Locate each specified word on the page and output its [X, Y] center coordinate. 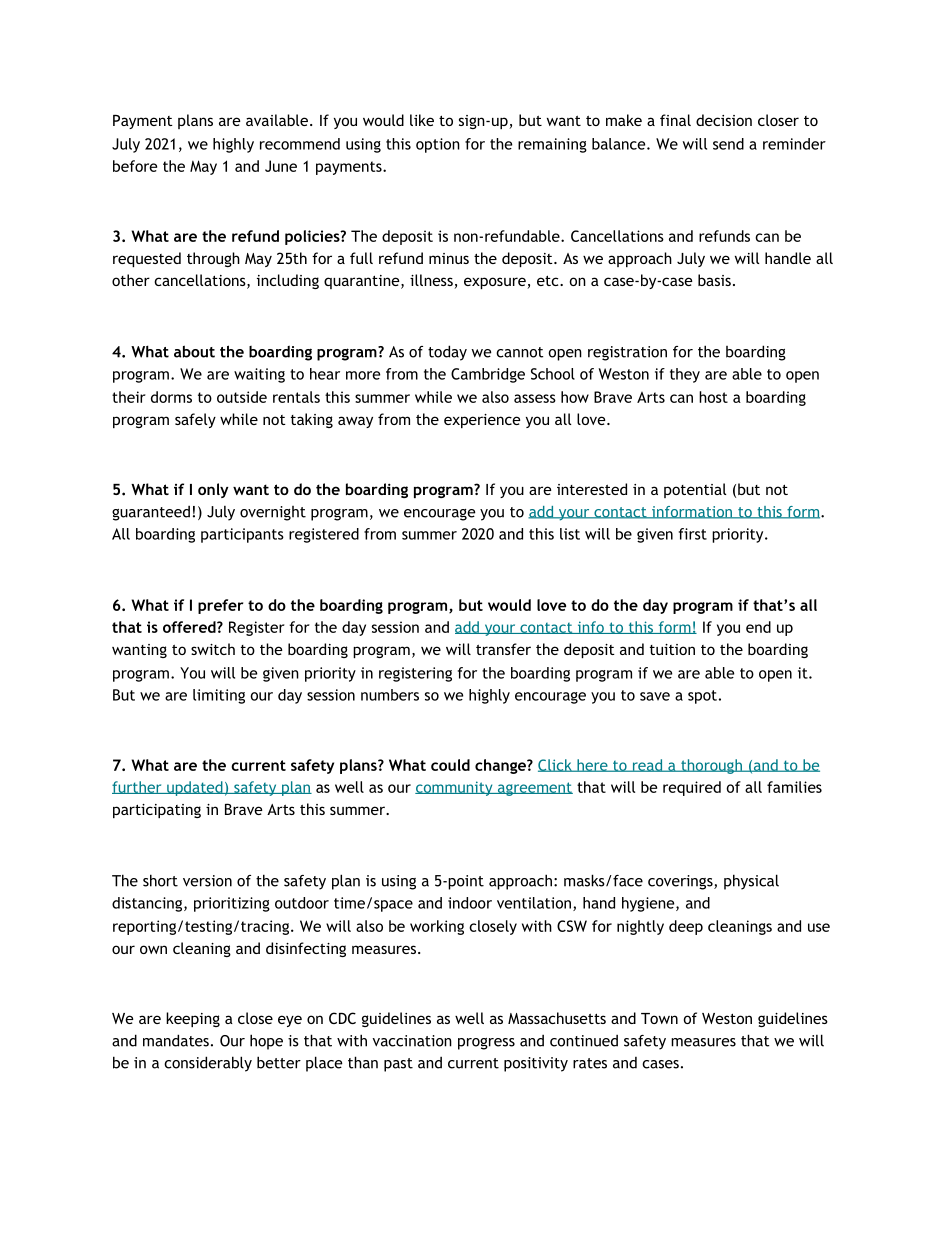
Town [659, 1018]
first [693, 534]
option [438, 145]
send [728, 144]
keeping [193, 1019]
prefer [220, 606]
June [281, 166]
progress [486, 1044]
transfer [503, 649]
